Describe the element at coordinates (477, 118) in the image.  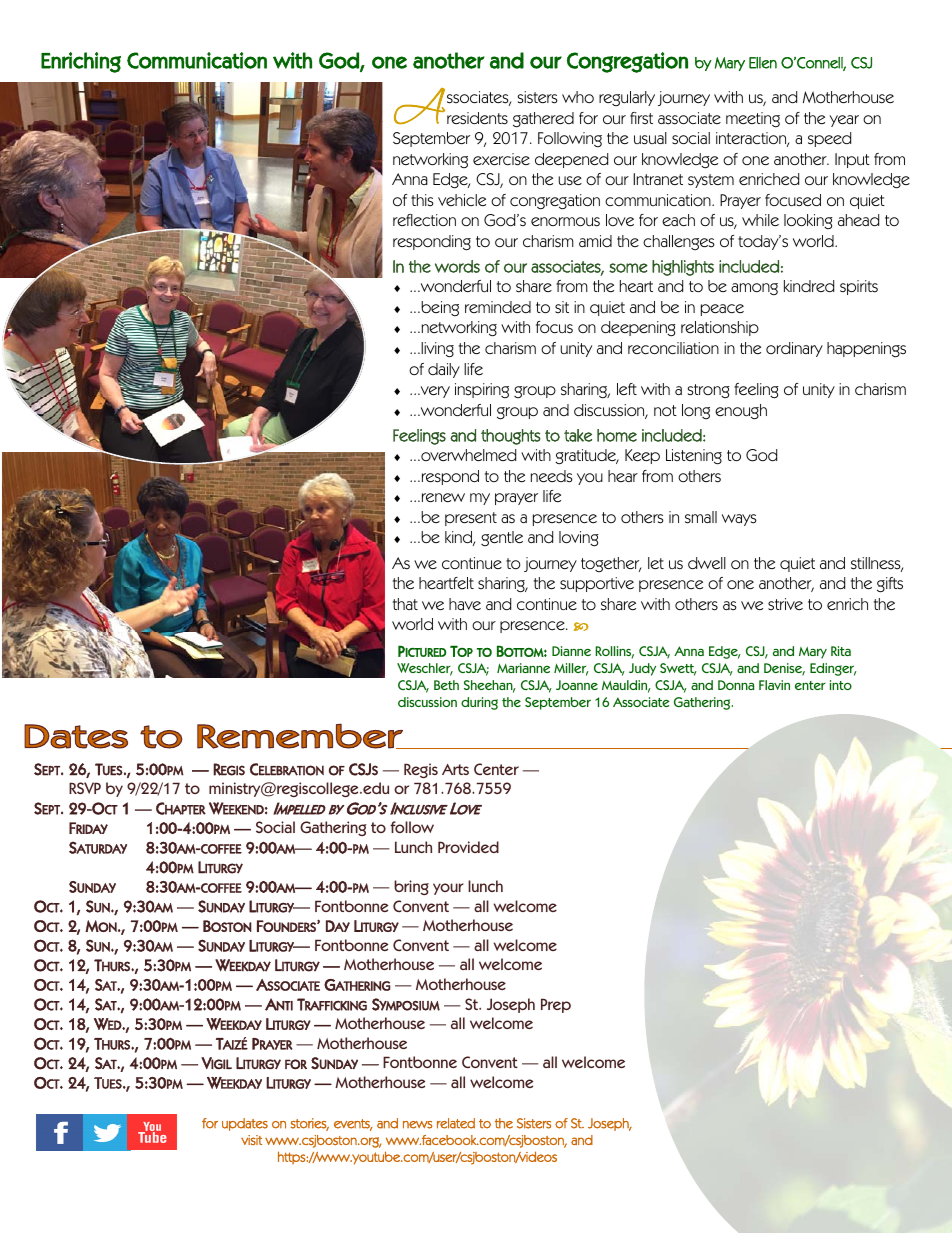
I see `residents` at that location.
